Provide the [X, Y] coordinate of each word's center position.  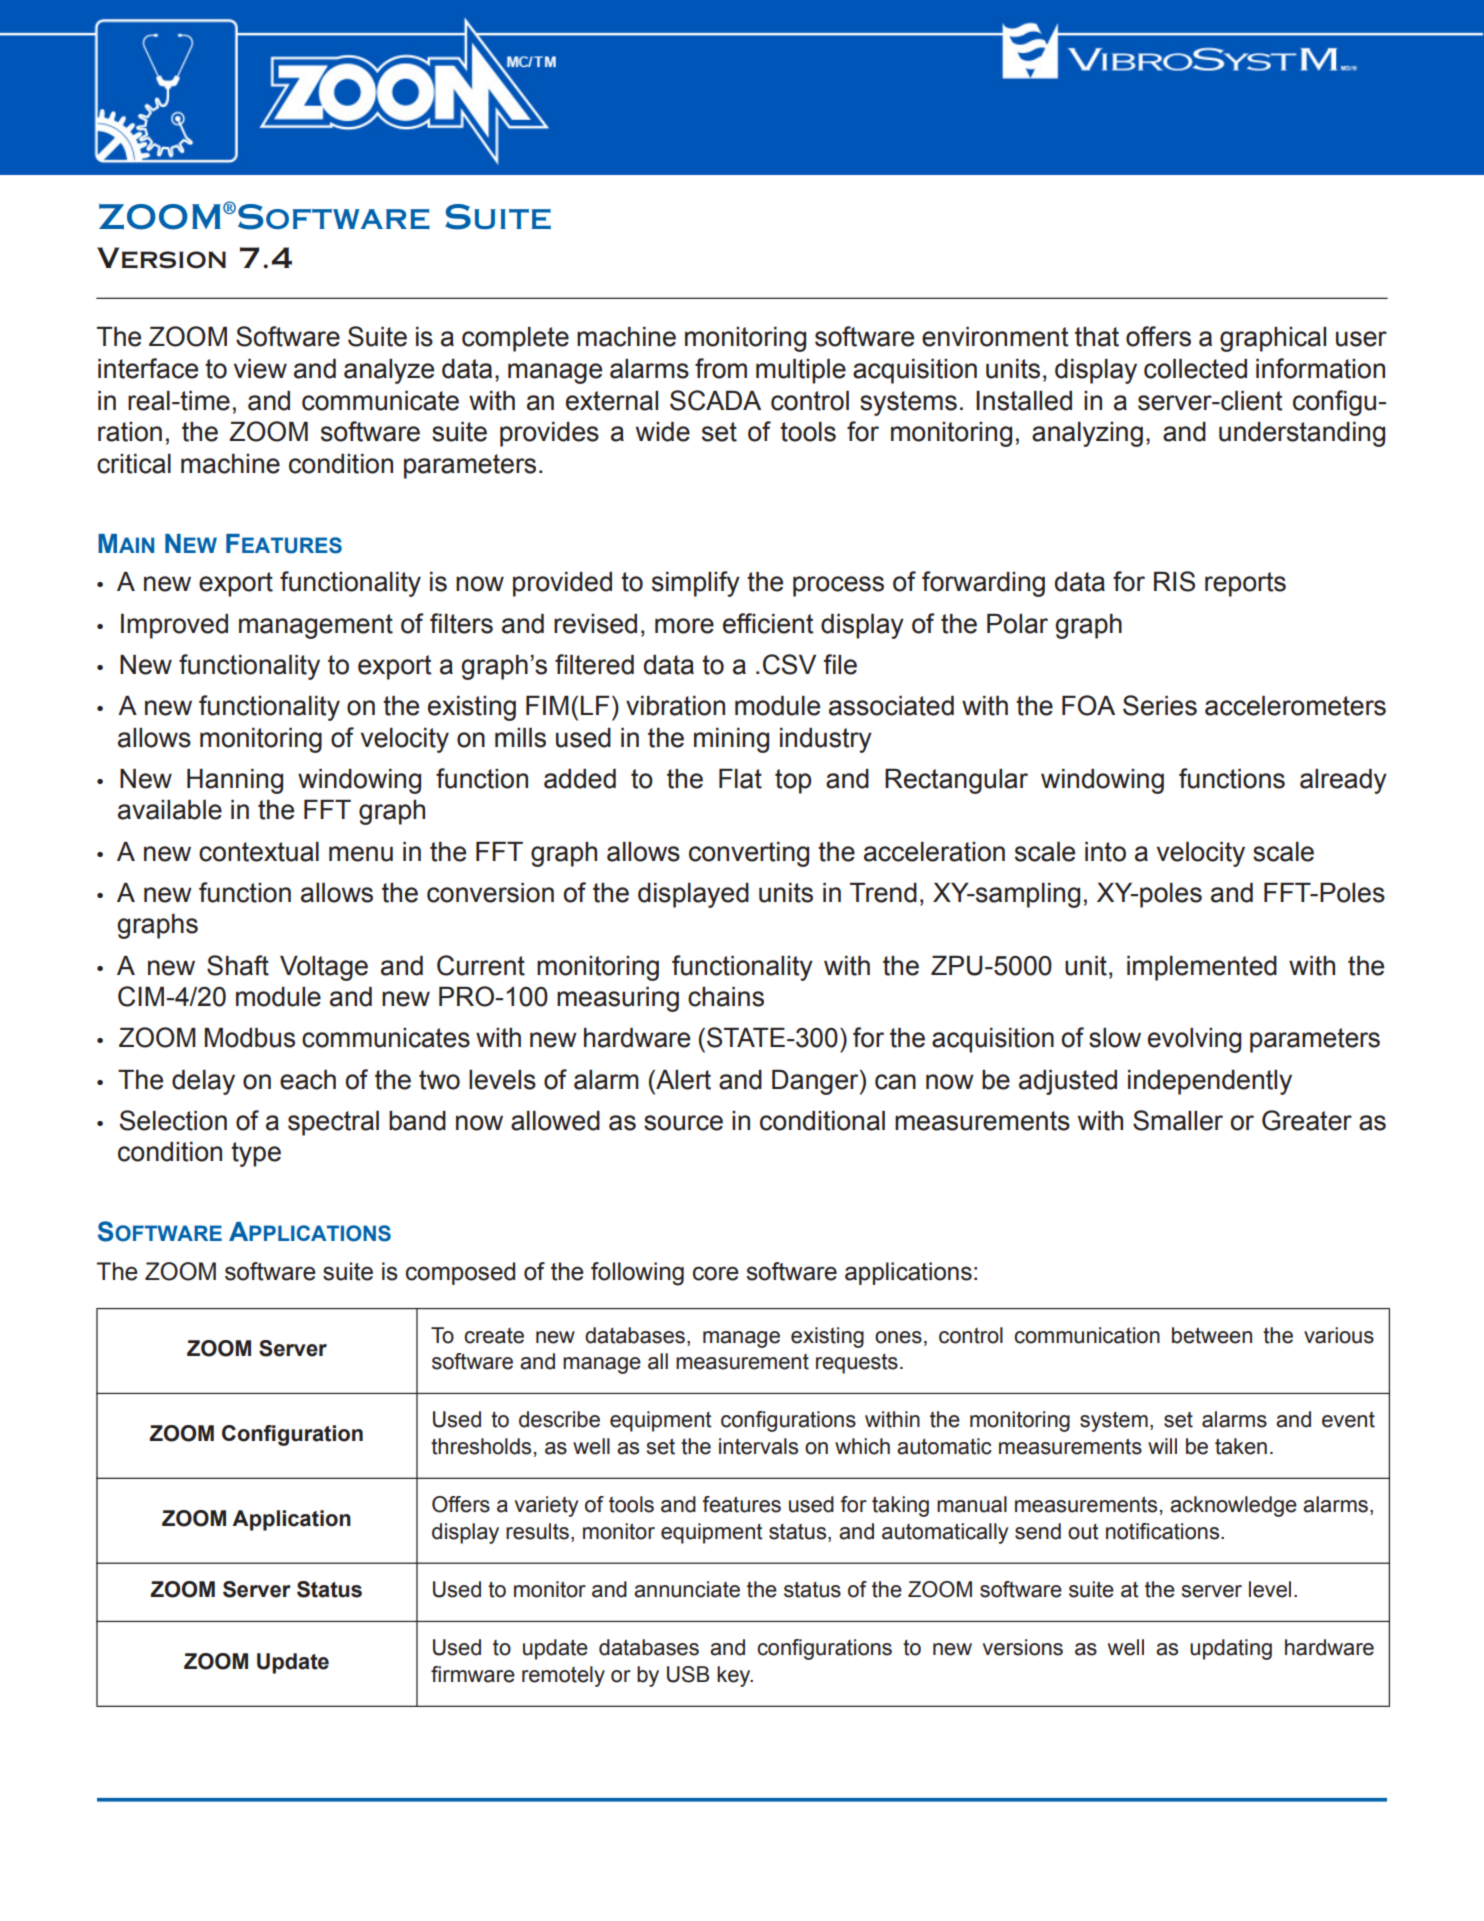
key [735, 1676]
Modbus [250, 1038]
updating [1231, 1649]
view [260, 369]
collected [1195, 369]
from [721, 368]
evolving [1195, 1040]
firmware [473, 1674]
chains [726, 997]
